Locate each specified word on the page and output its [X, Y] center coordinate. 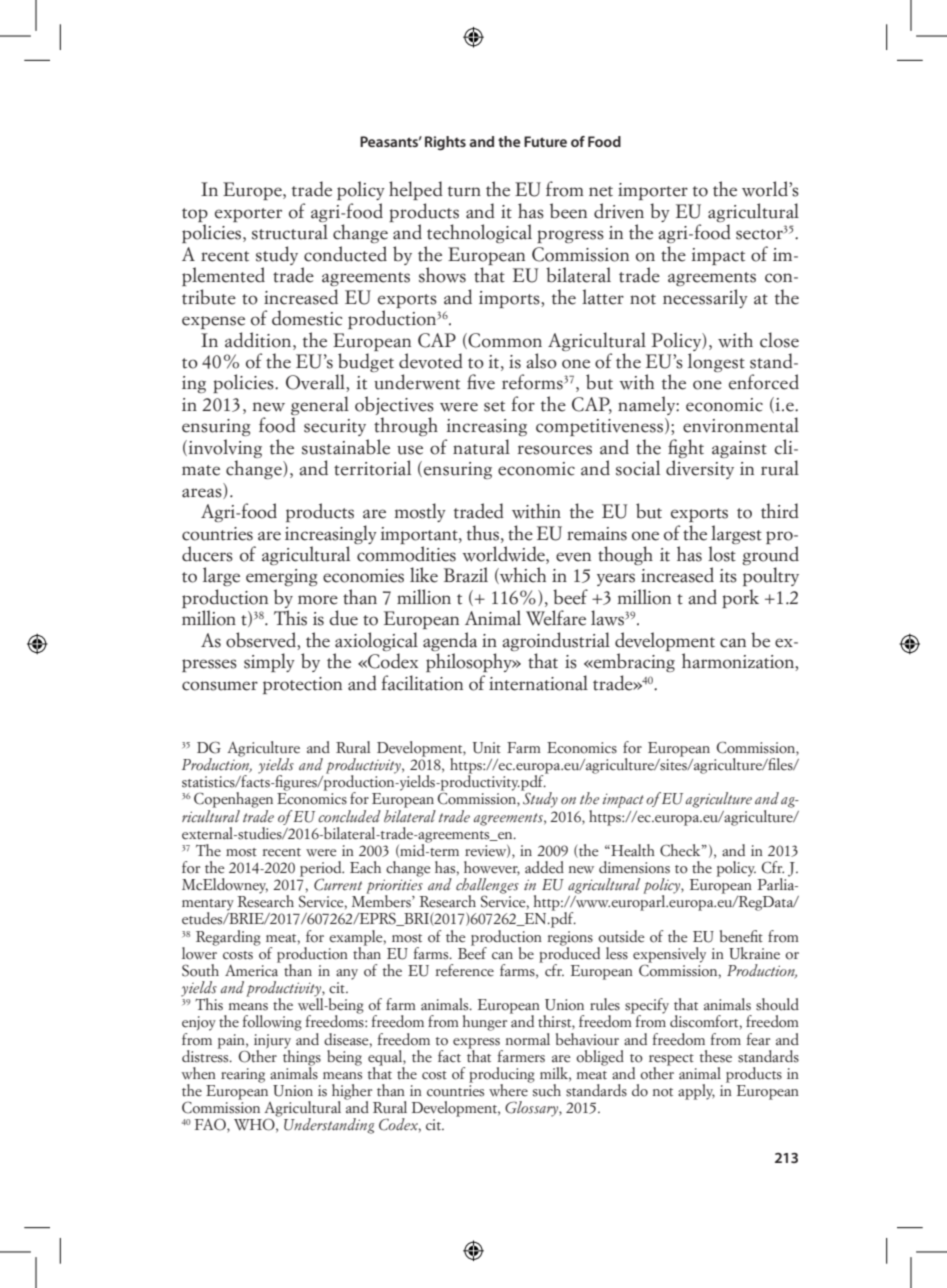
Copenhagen [233, 800]
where [509, 1089]
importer [653, 191]
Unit [487, 748]
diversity [700, 469]
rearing [243, 1075]
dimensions [634, 867]
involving [224, 448]
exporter [248, 215]
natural [481, 447]
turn [464, 191]
